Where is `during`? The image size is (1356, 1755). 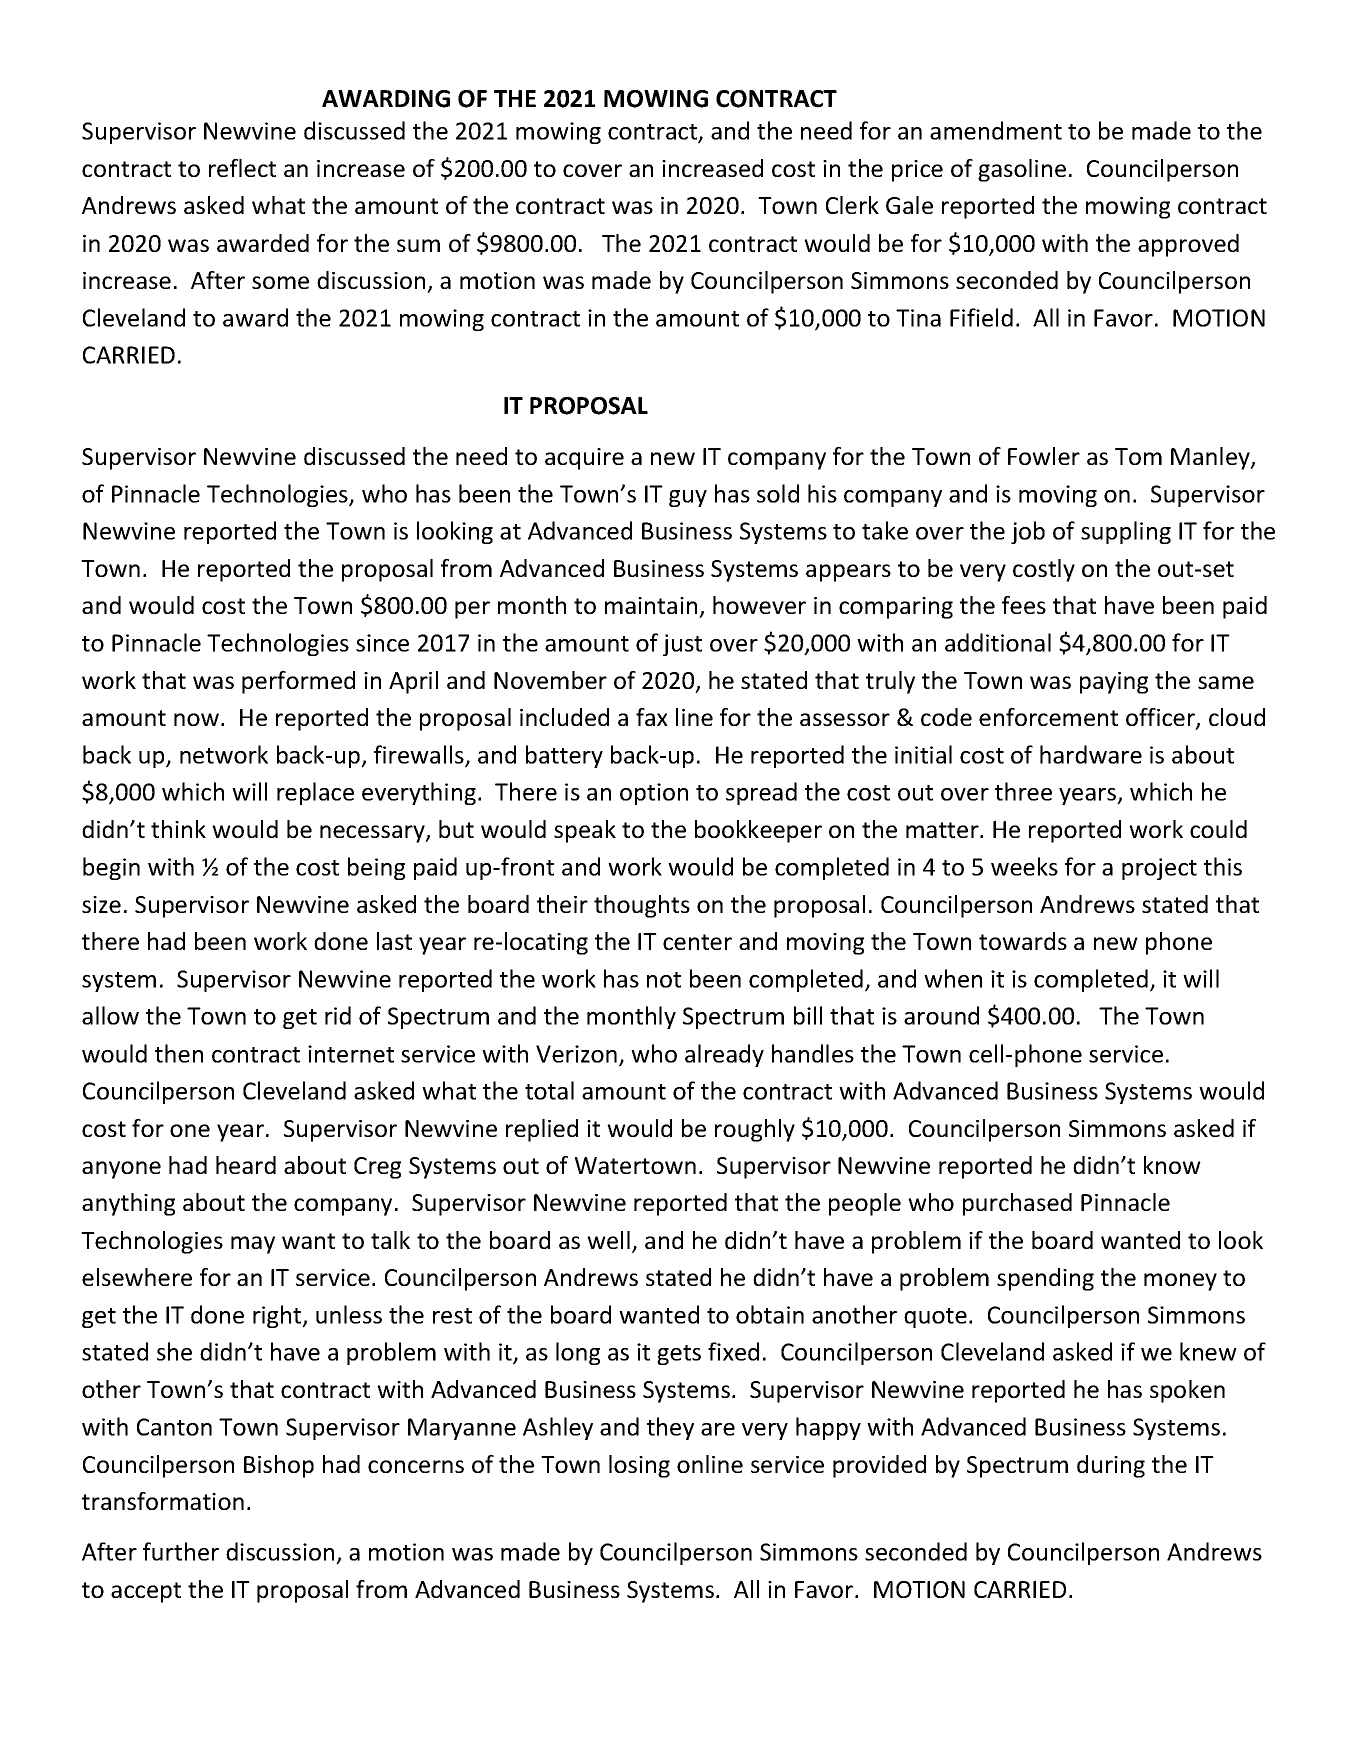
during is located at coordinates (1111, 1466).
